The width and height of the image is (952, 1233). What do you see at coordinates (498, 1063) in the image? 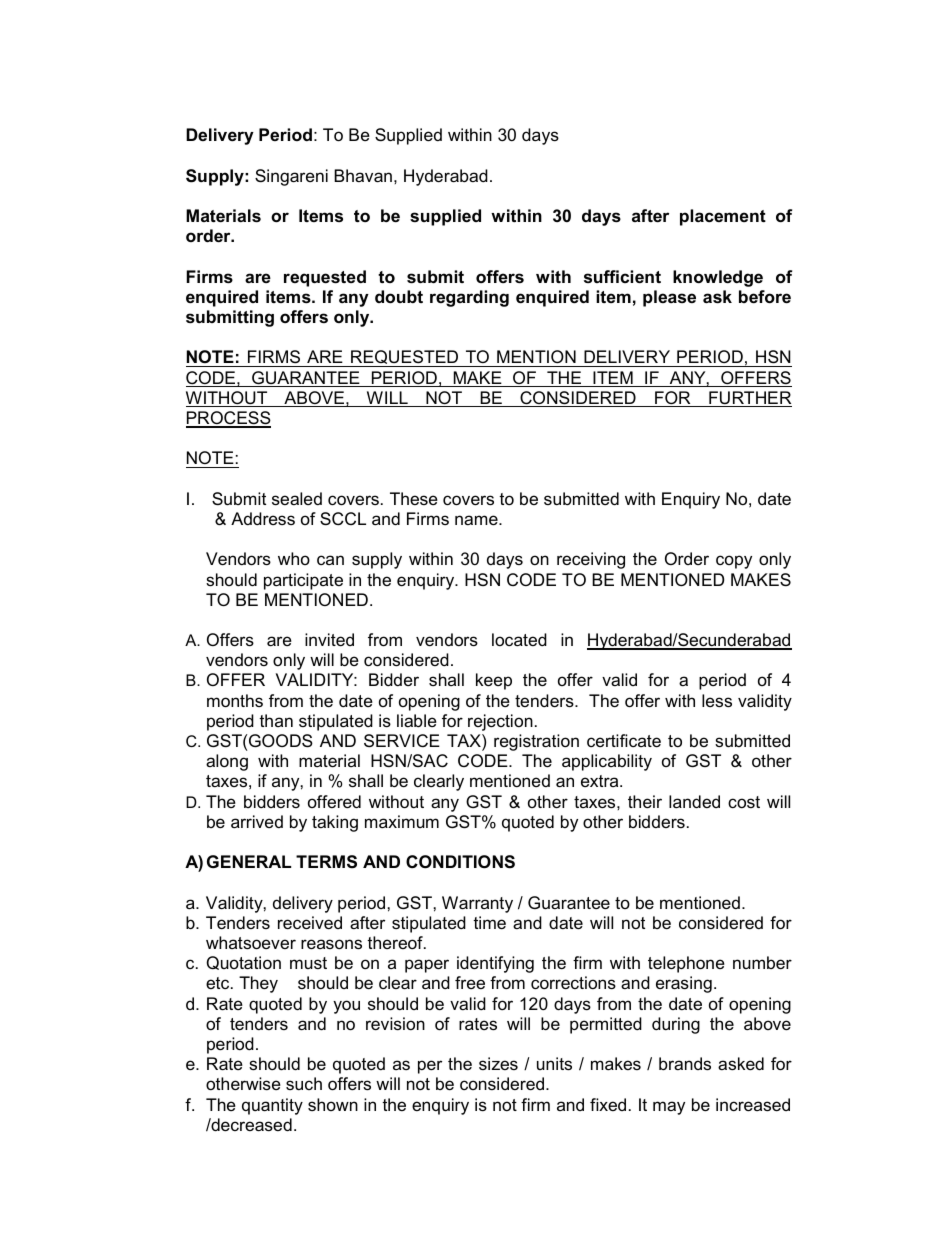
I see `sizes` at bounding box center [498, 1063].
